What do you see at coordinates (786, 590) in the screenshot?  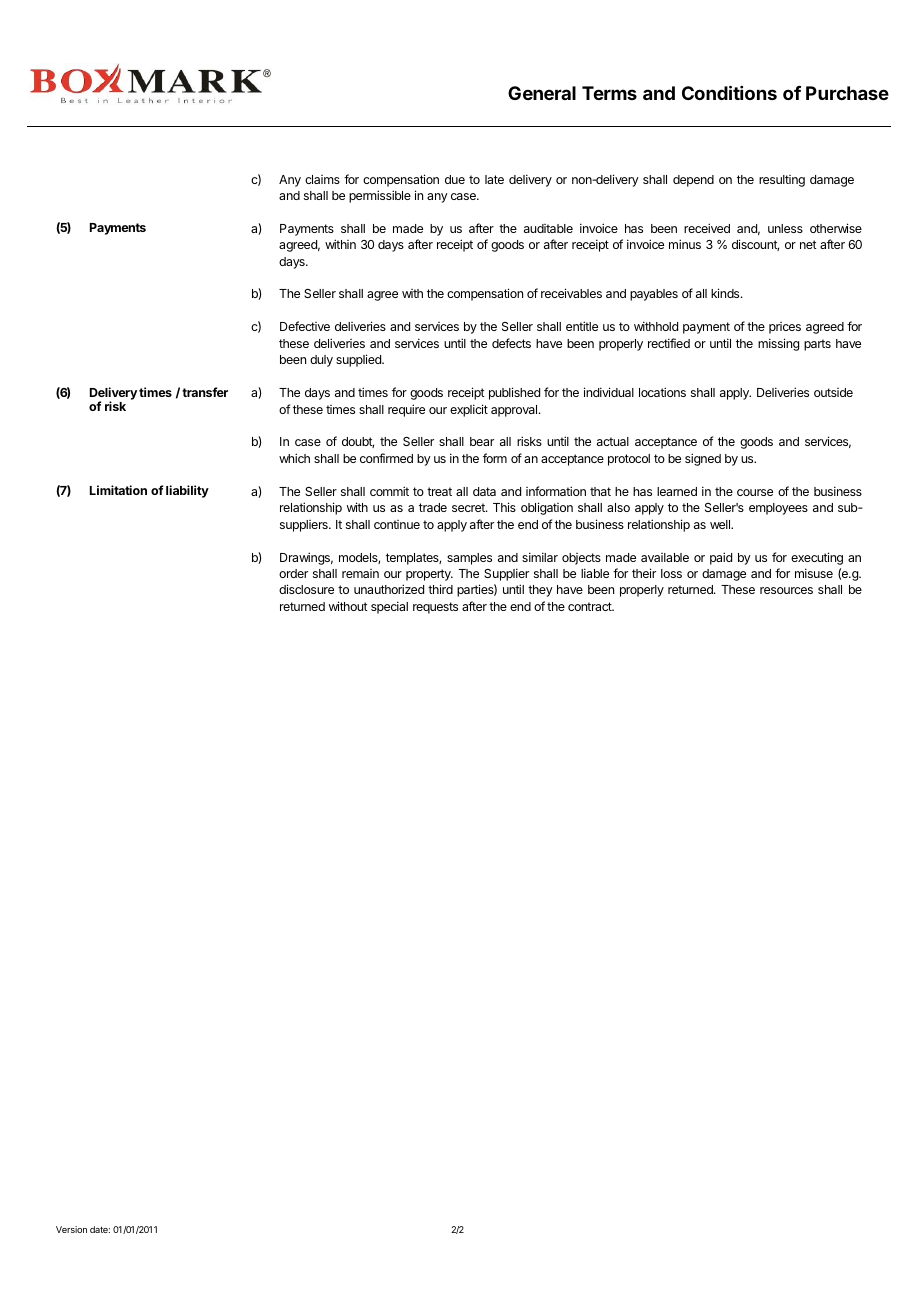 I see `resources` at bounding box center [786, 590].
